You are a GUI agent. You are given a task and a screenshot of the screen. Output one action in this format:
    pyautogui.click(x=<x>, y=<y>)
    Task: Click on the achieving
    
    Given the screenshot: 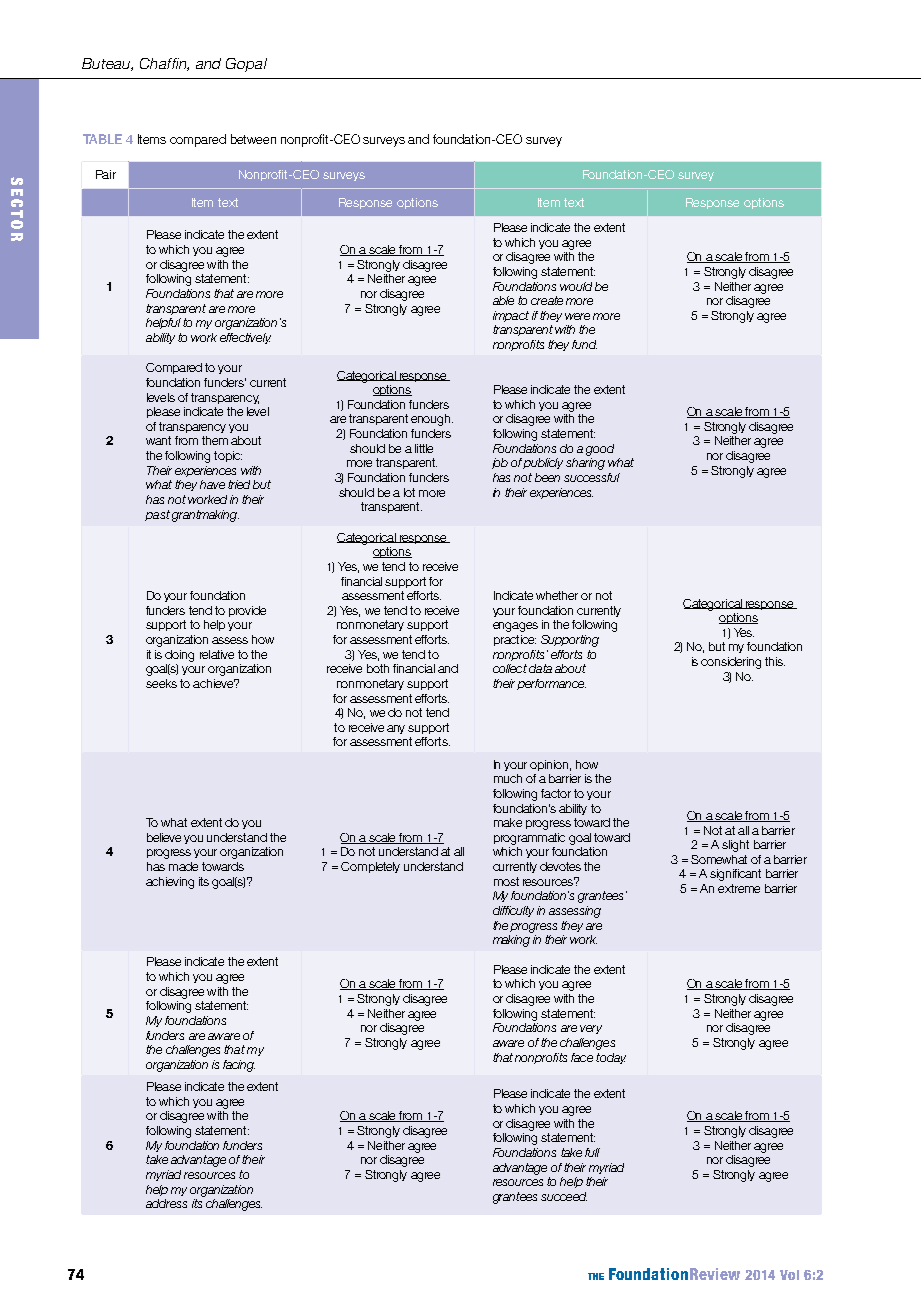 What is the action you would take?
    pyautogui.click(x=170, y=883)
